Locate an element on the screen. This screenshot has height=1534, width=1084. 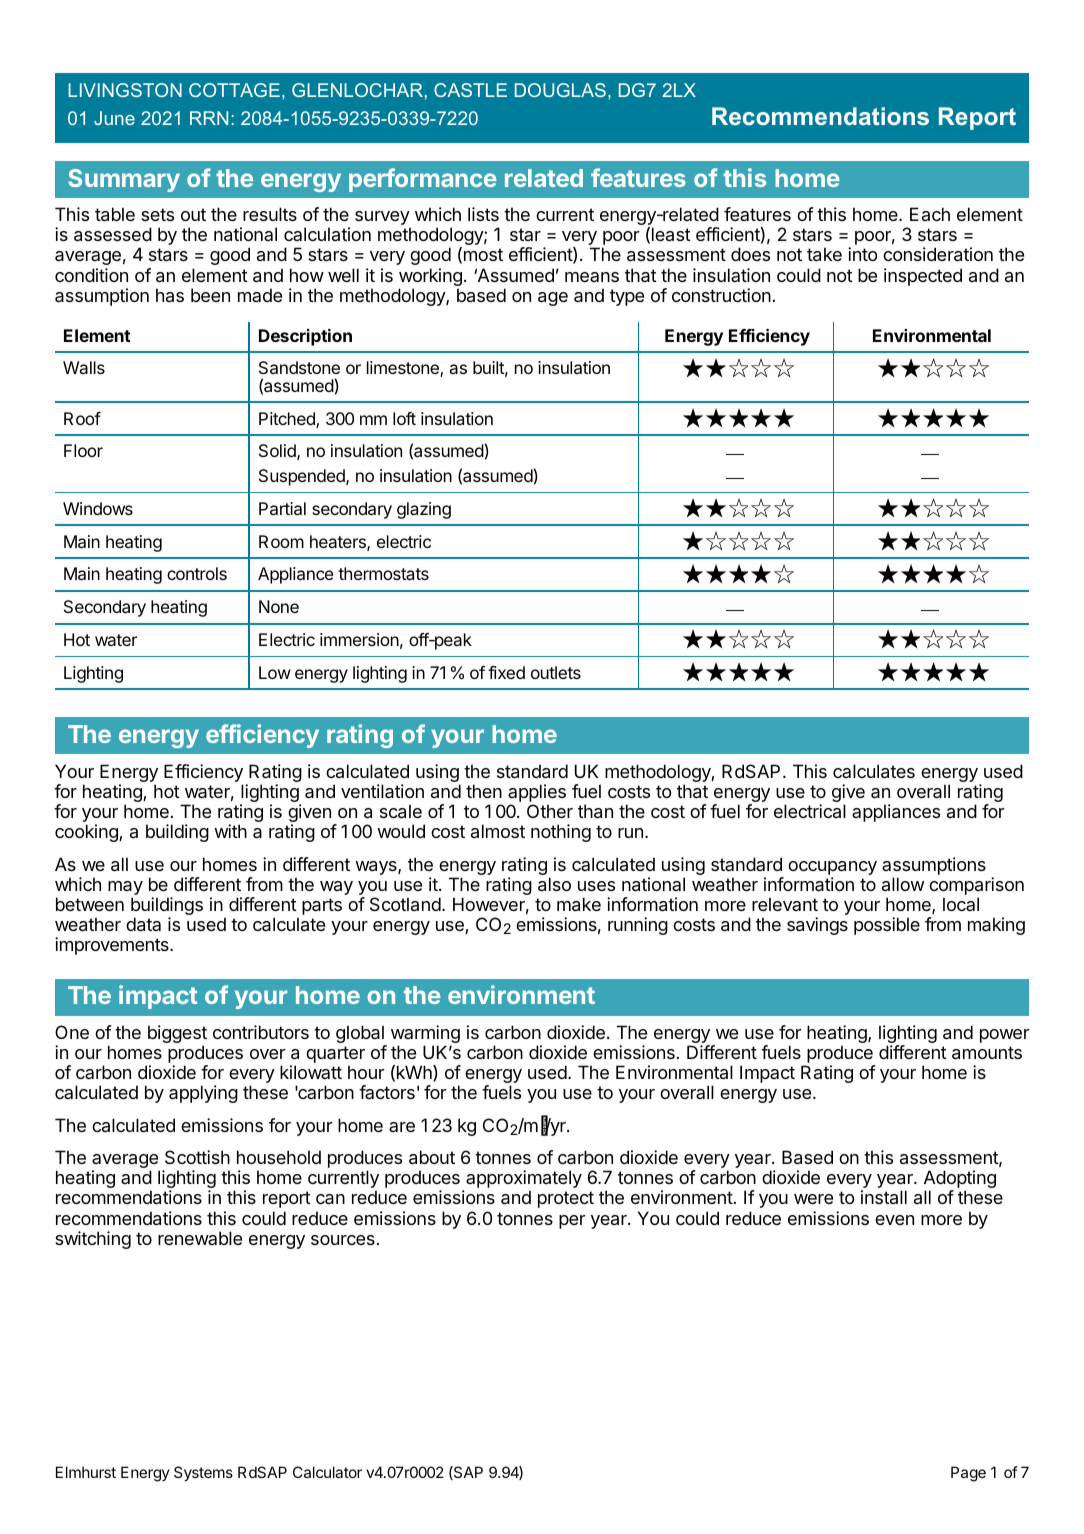
Systems is located at coordinates (203, 1473).
